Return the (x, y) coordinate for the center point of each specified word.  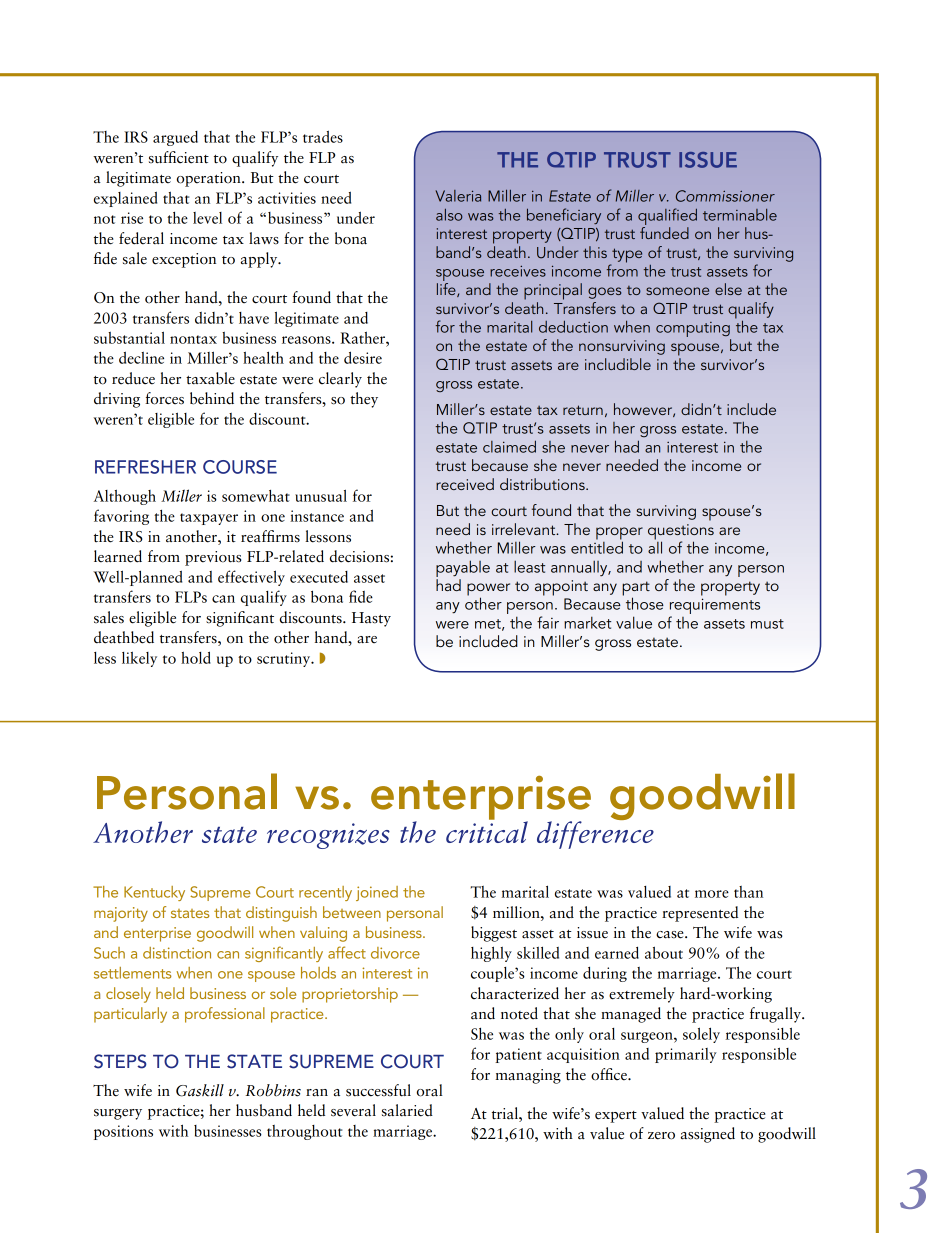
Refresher (145, 467)
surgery (118, 1114)
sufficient (179, 157)
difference (595, 834)
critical (487, 831)
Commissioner (725, 196)
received (465, 484)
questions (681, 533)
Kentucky (154, 893)
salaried (407, 1110)
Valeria (458, 196)
